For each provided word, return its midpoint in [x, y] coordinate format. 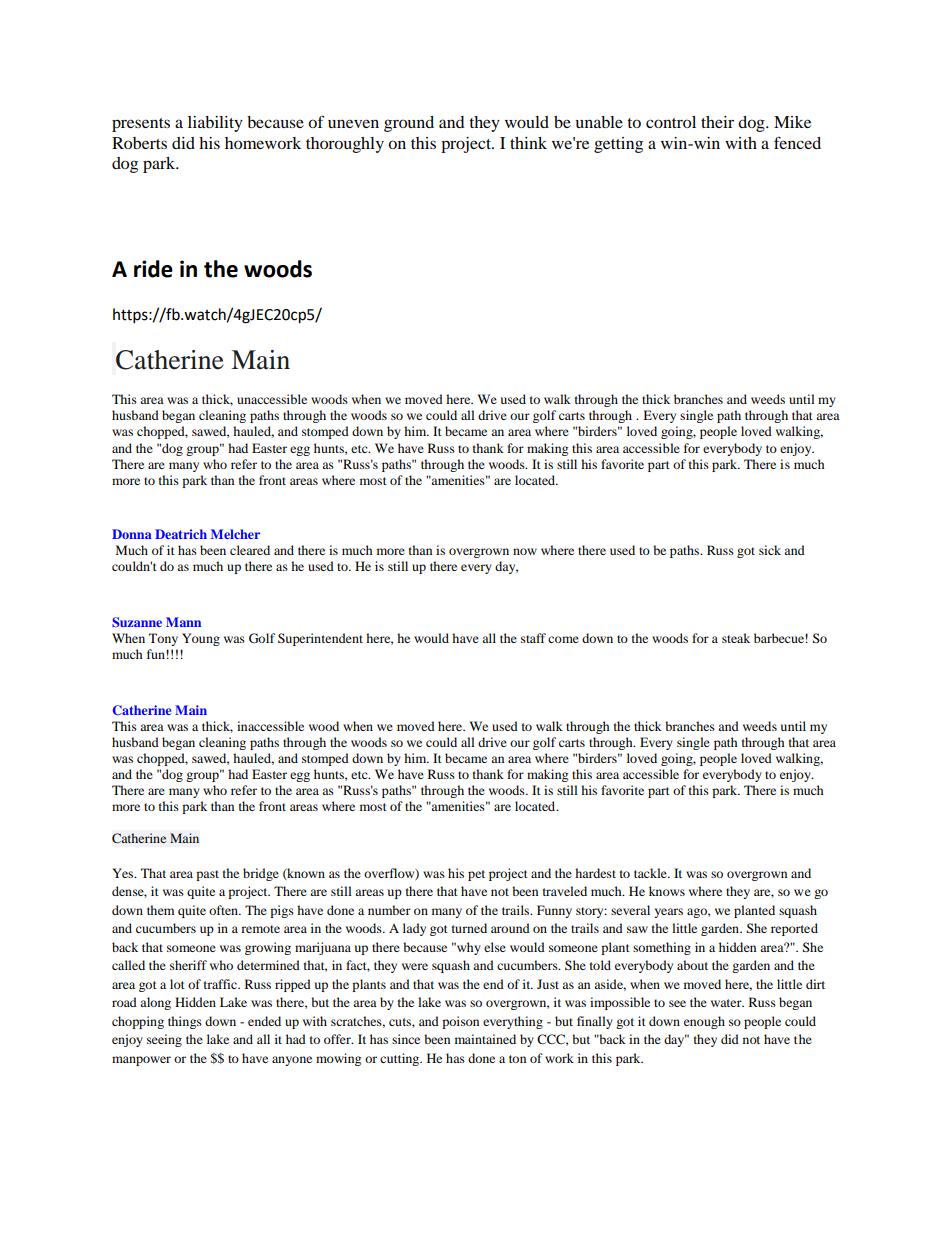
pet [476, 875]
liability [215, 124]
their [717, 122]
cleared [250, 550]
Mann [183, 622]
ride [153, 269]
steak [736, 638]
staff [533, 638]
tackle [651, 873]
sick [770, 550]
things [185, 1022]
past [207, 875]
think [528, 143]
